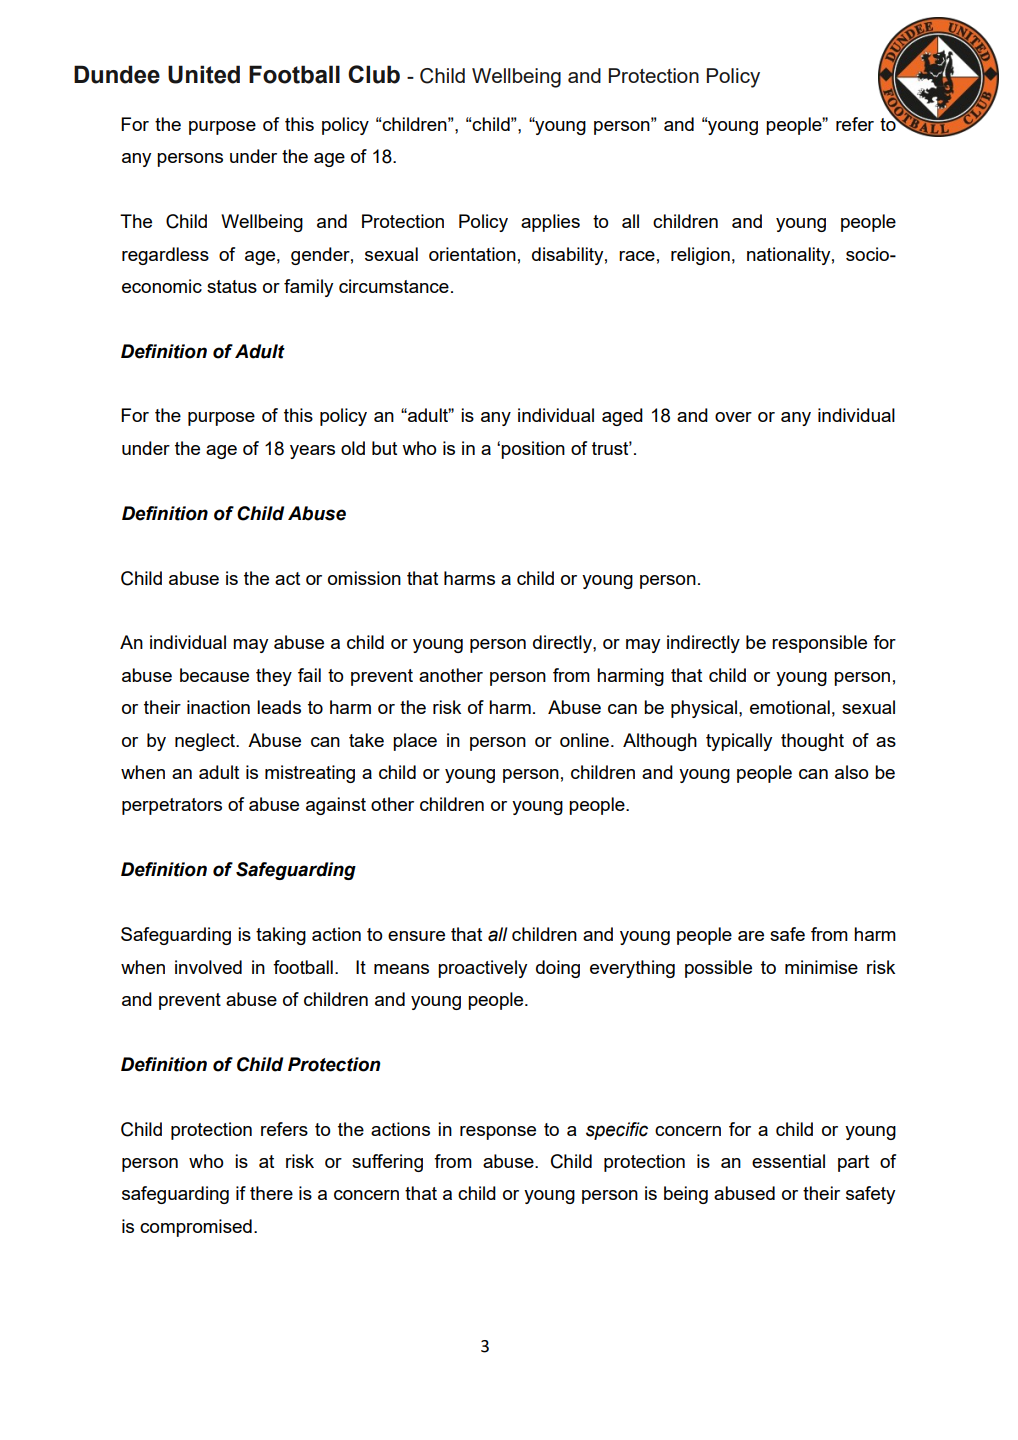 Image resolution: width=1018 pixels, height=1440 pixels. I want to click on responsible, so click(819, 644).
